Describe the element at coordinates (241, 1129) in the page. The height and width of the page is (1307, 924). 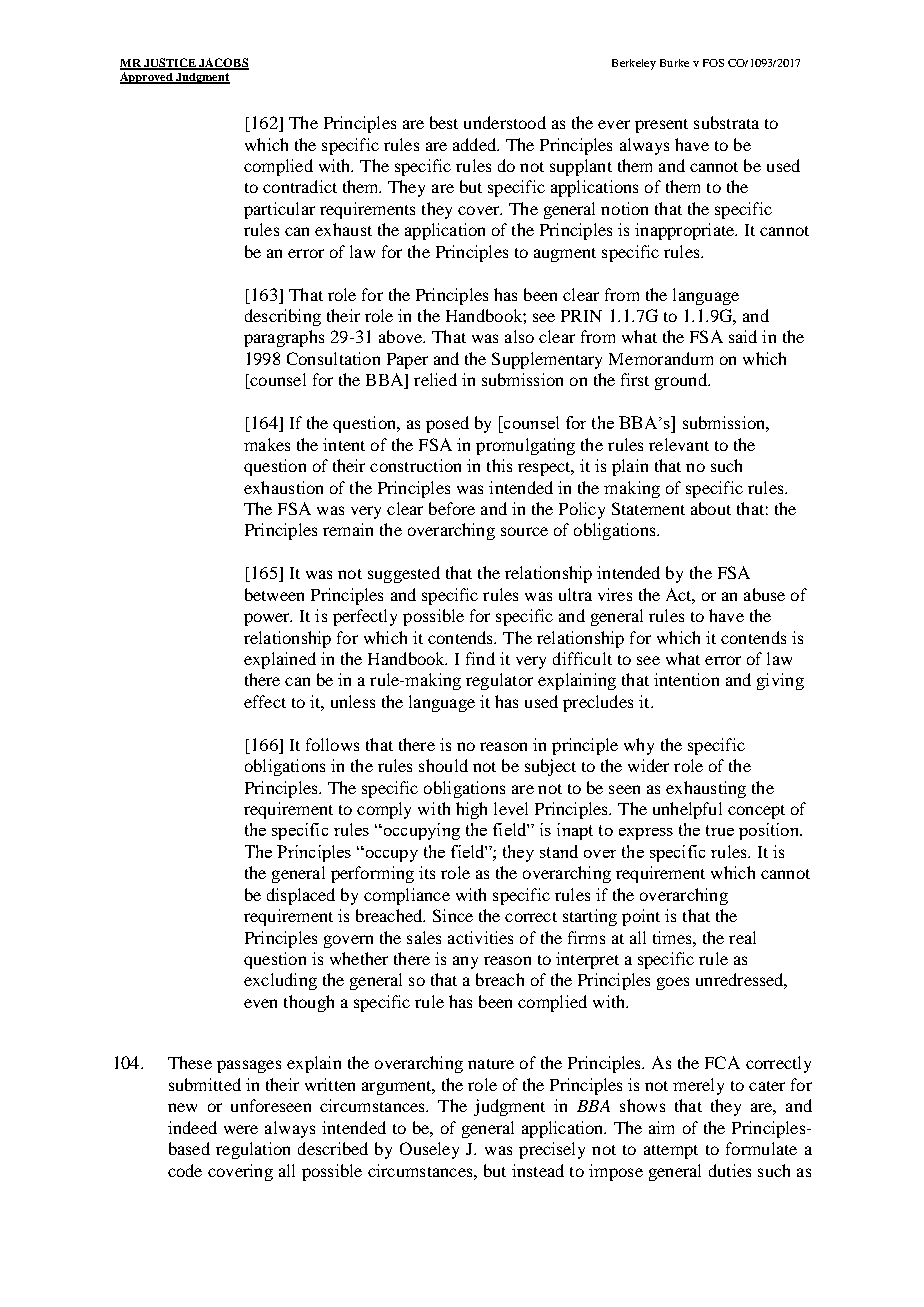
I see `were` at that location.
